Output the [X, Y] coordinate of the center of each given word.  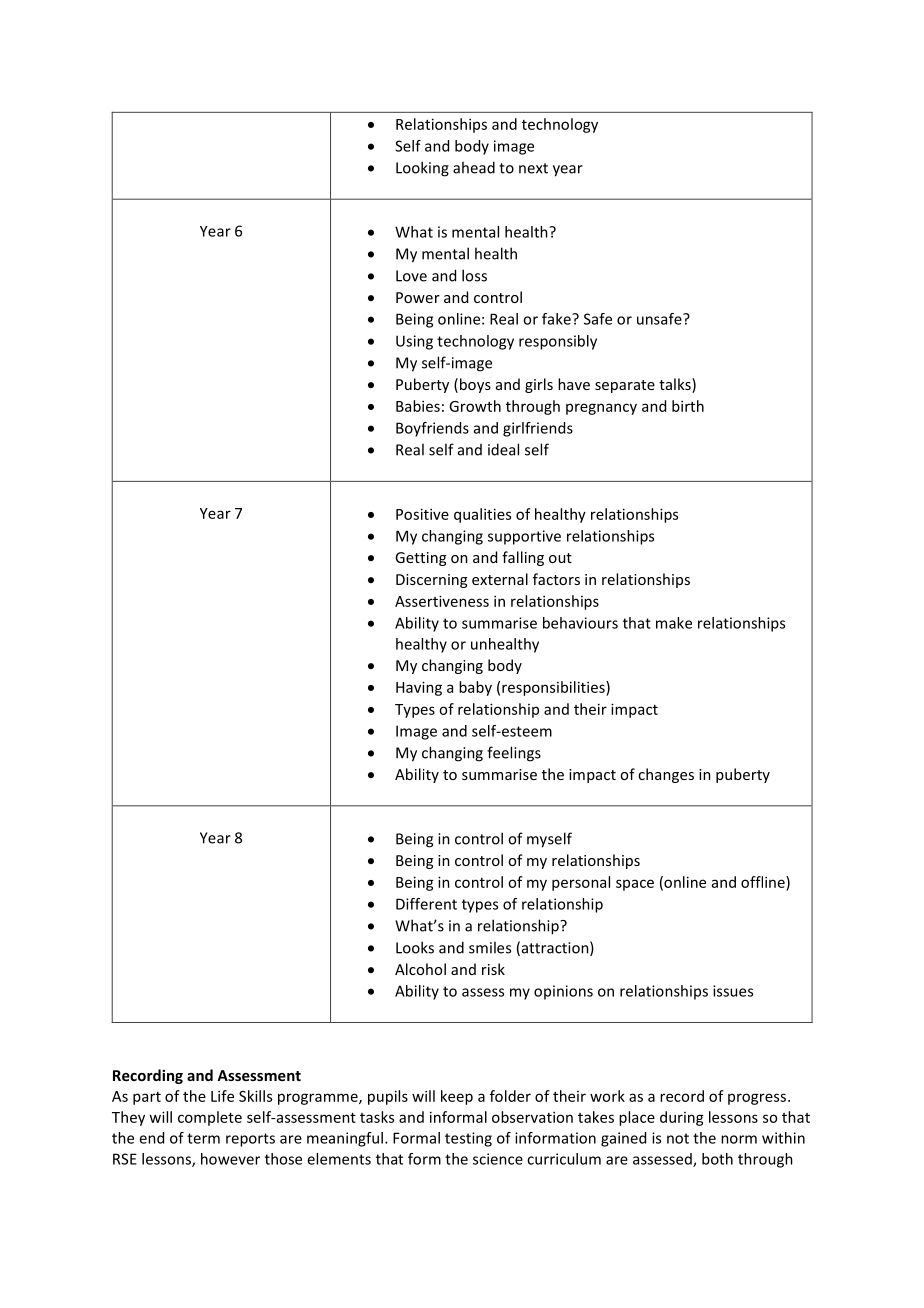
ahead [474, 167]
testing [468, 1139]
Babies [418, 406]
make [674, 623]
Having [419, 688]
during [682, 1118]
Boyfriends [432, 429]
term [203, 1138]
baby [475, 688]
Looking [422, 169]
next [533, 168]
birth [688, 406]
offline [764, 882]
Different [426, 904]
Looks [415, 947]
